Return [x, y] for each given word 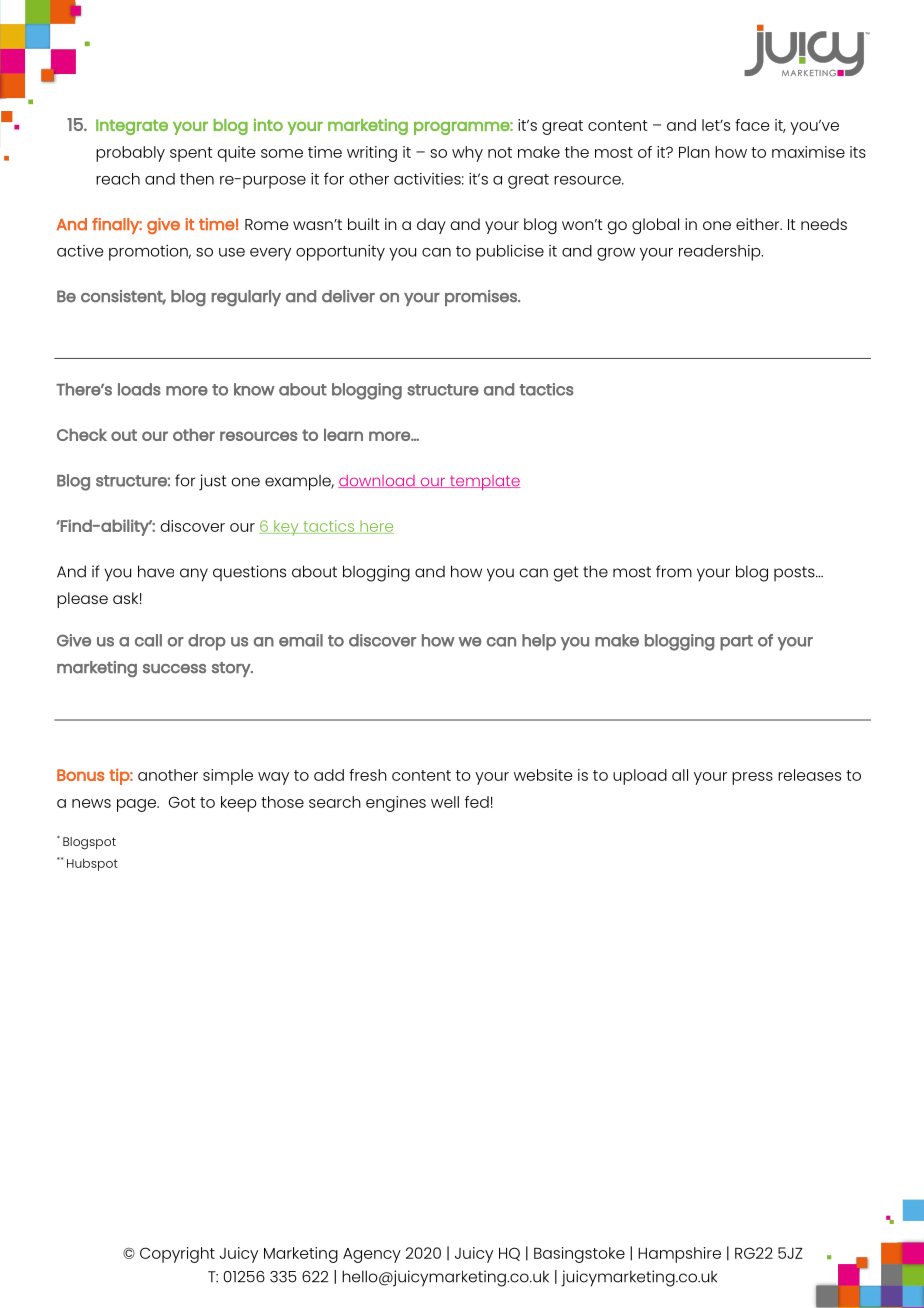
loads [139, 389]
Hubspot [92, 864]
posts [795, 573]
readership [721, 253]
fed [477, 802]
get [566, 574]
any [194, 575]
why [467, 154]
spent [191, 154]
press [752, 778]
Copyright [177, 1255]
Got [182, 802]
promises [482, 298]
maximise [808, 152]
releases [809, 775]
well [445, 802]
